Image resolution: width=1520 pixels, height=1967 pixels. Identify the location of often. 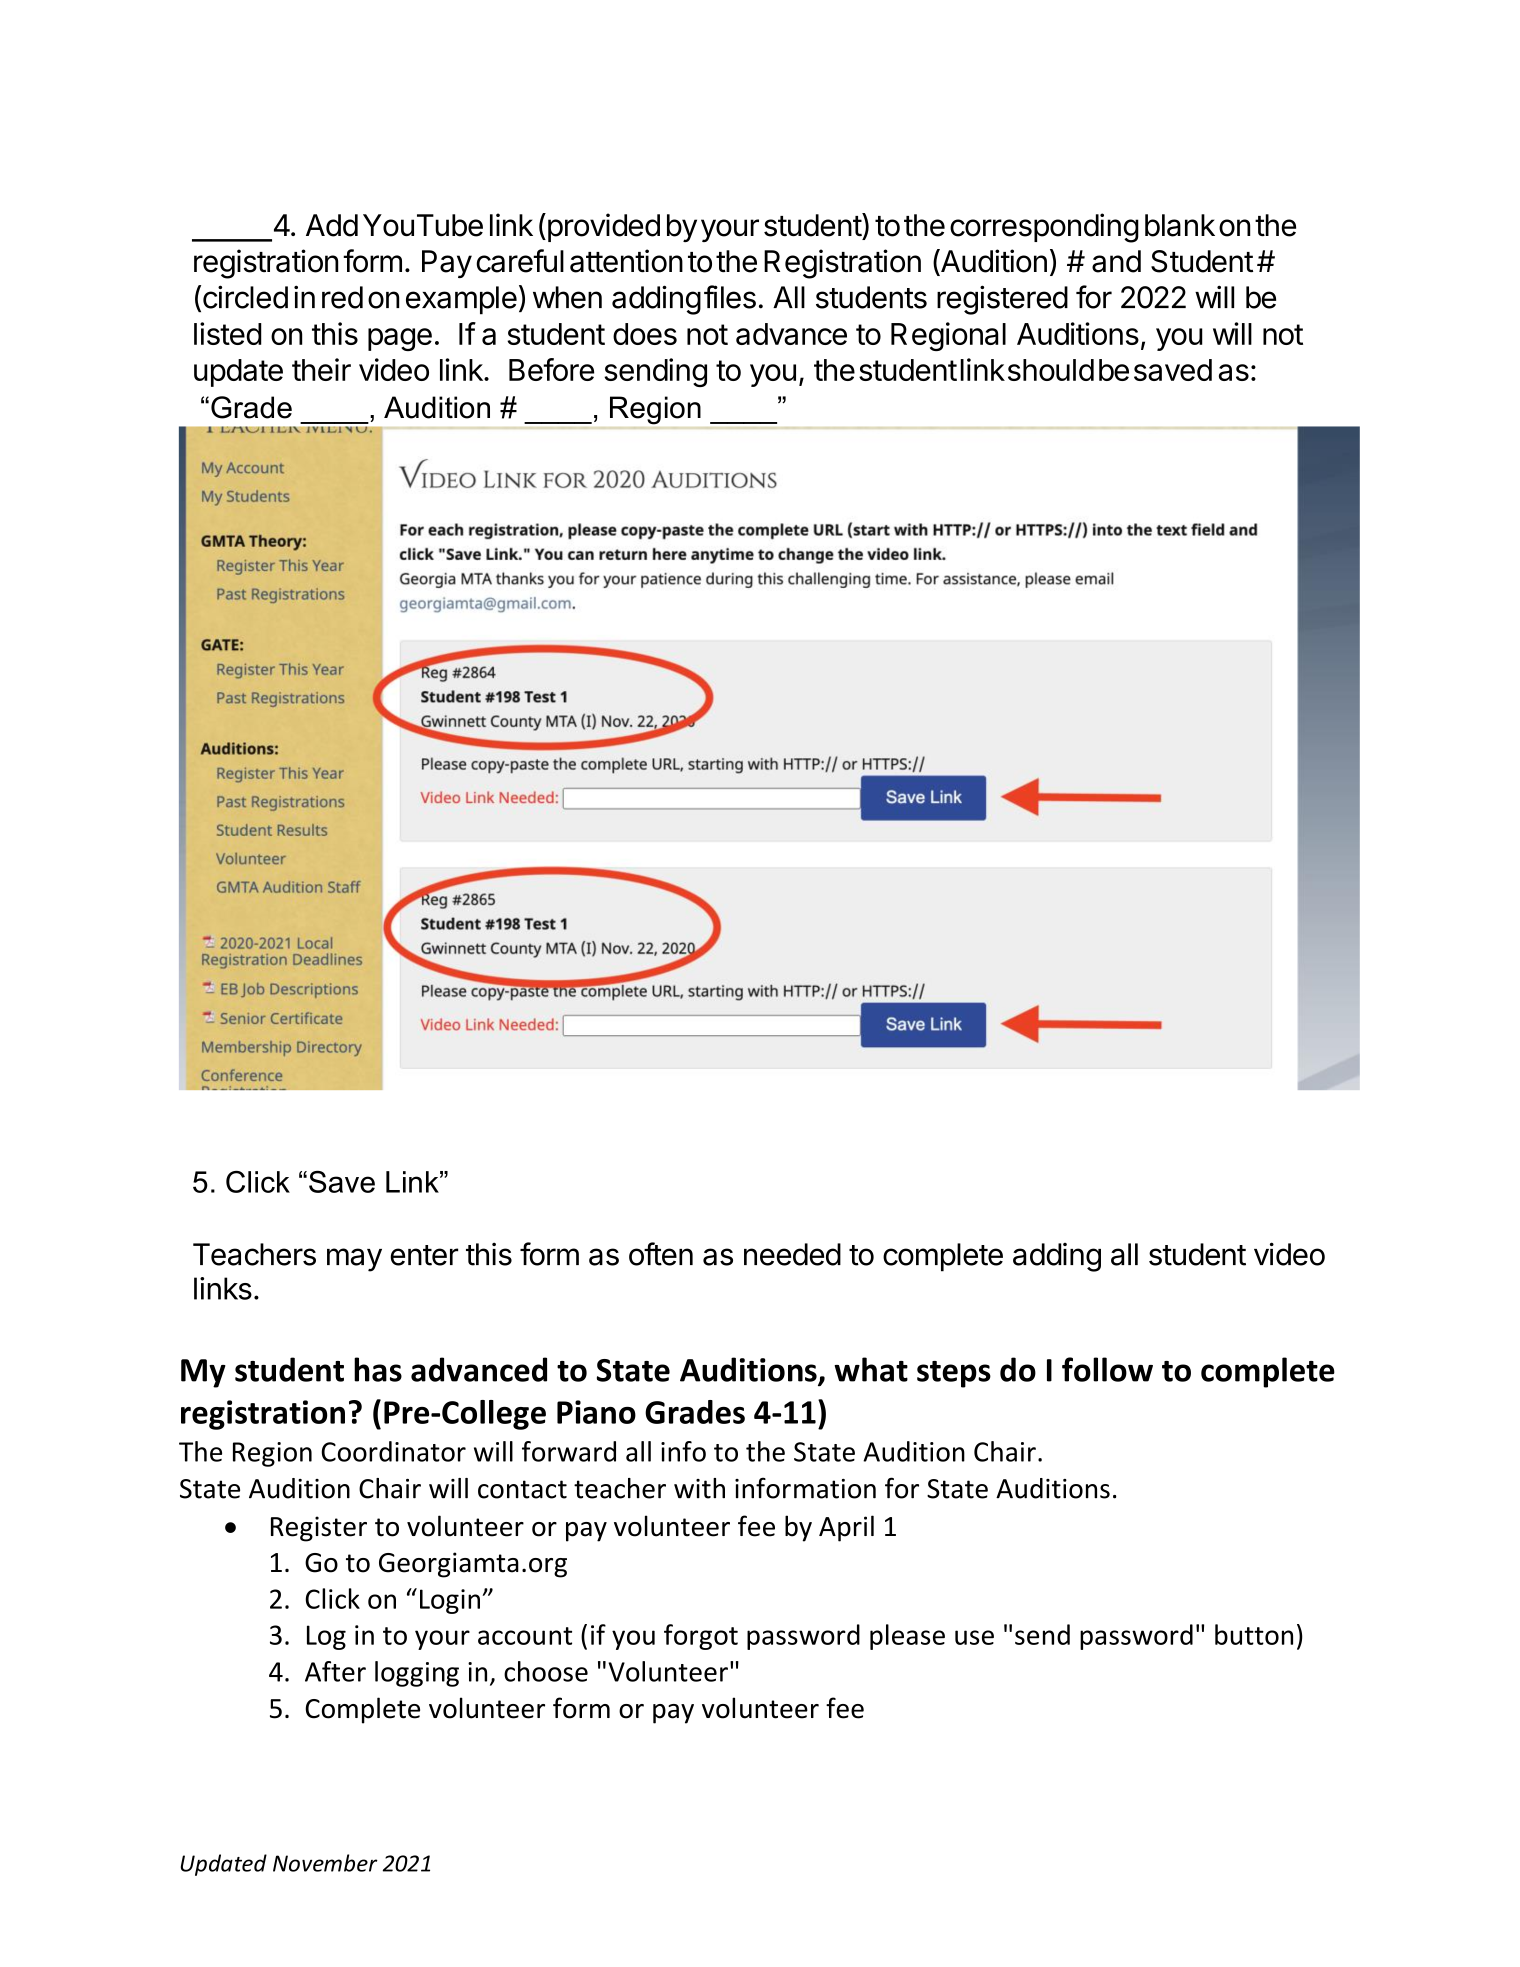
(661, 1254).
